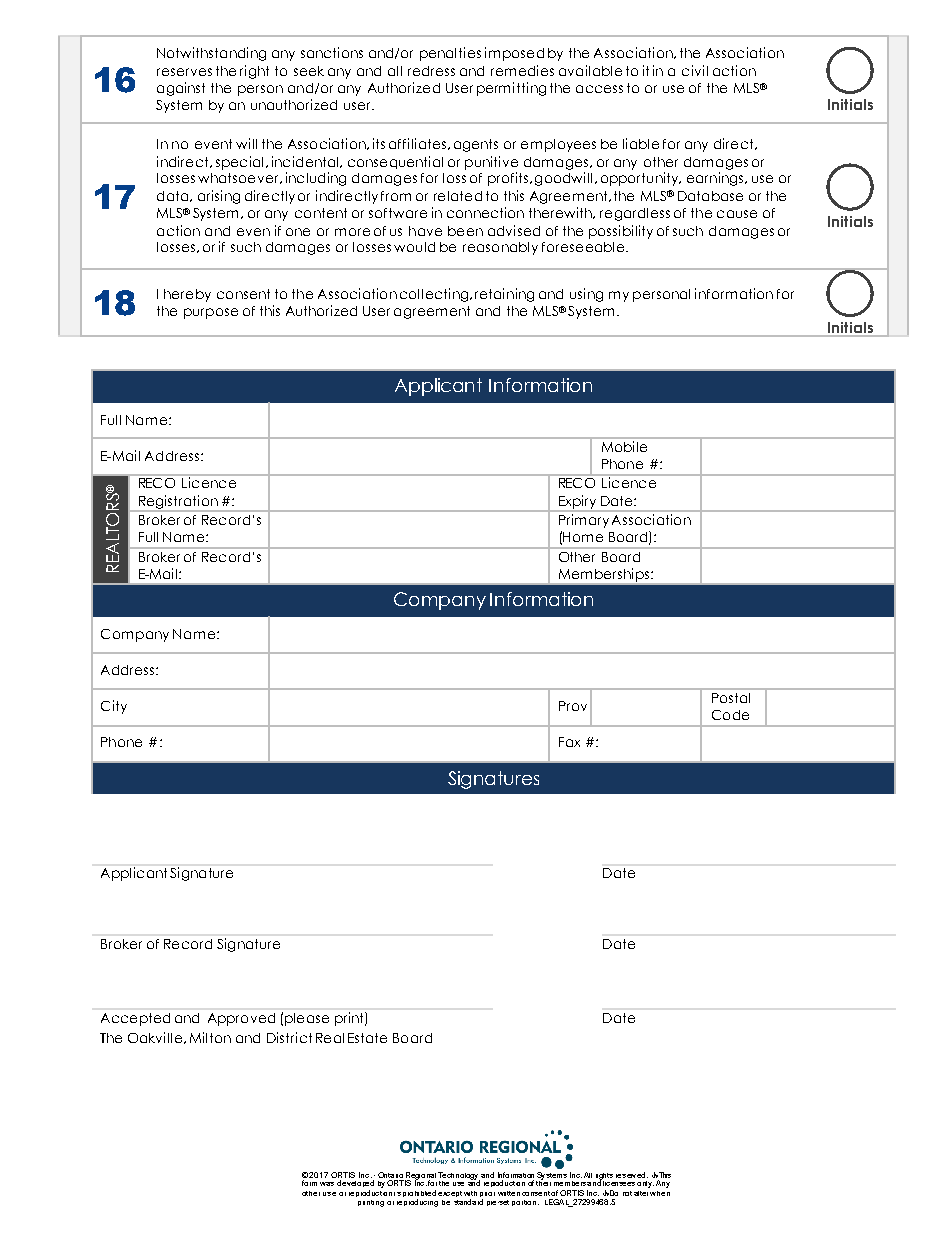 Image resolution: width=952 pixels, height=1233 pixels. Describe the element at coordinates (586, 295) in the screenshot. I see `using` at that location.
